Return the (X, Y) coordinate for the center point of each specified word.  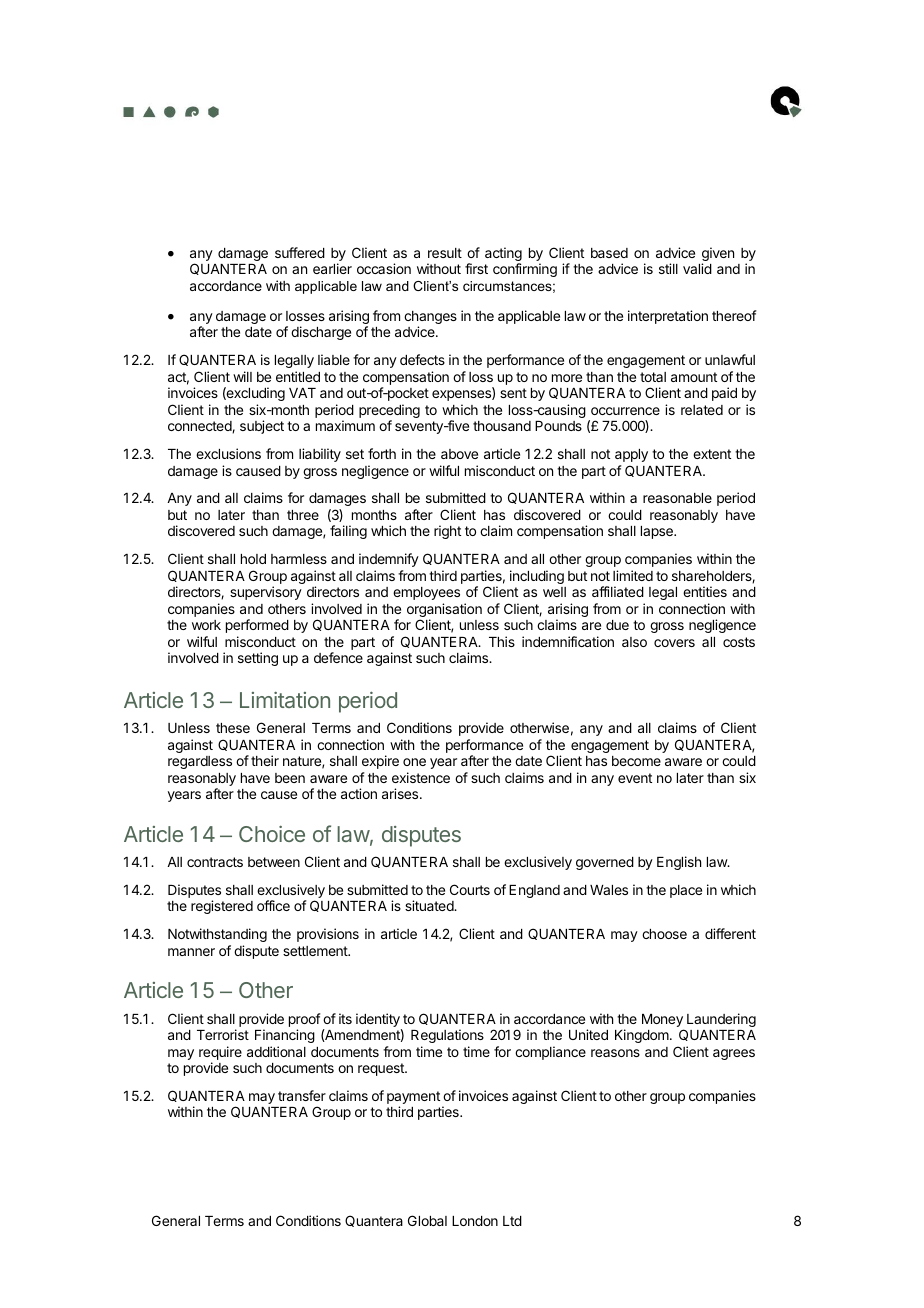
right (447, 532)
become (636, 761)
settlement (316, 951)
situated (430, 905)
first (476, 268)
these (233, 728)
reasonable (677, 498)
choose (664, 934)
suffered (300, 252)
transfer (302, 1095)
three (303, 515)
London (475, 1221)
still (668, 268)
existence (421, 777)
